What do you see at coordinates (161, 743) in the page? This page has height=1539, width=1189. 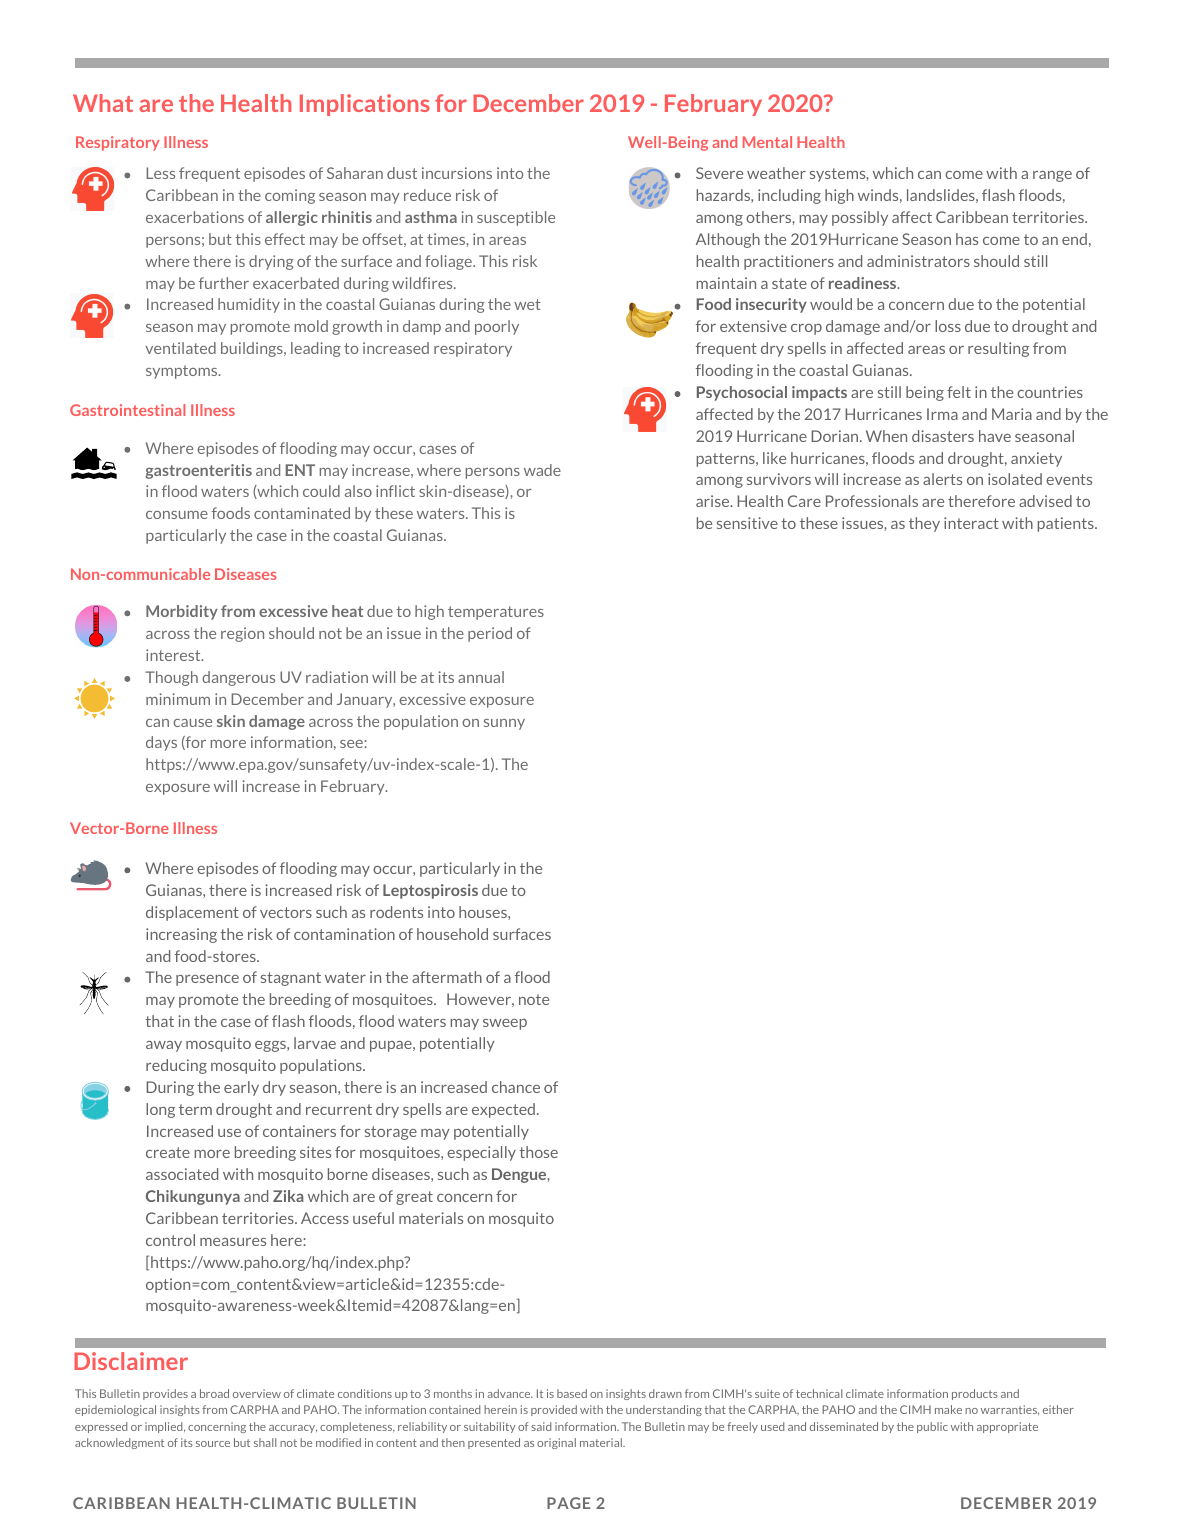 I see `days` at bounding box center [161, 743].
